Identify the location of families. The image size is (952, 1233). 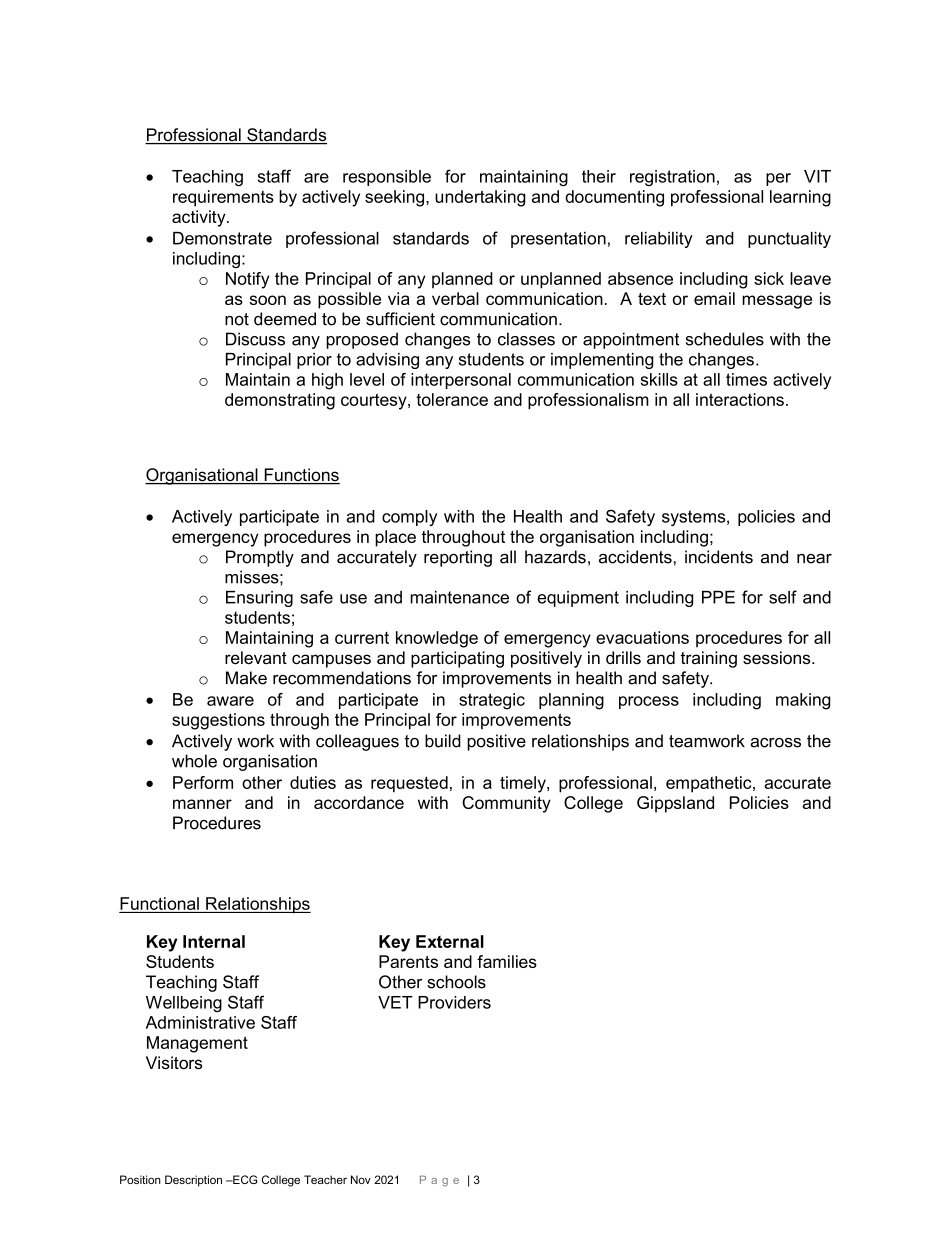
(507, 961).
